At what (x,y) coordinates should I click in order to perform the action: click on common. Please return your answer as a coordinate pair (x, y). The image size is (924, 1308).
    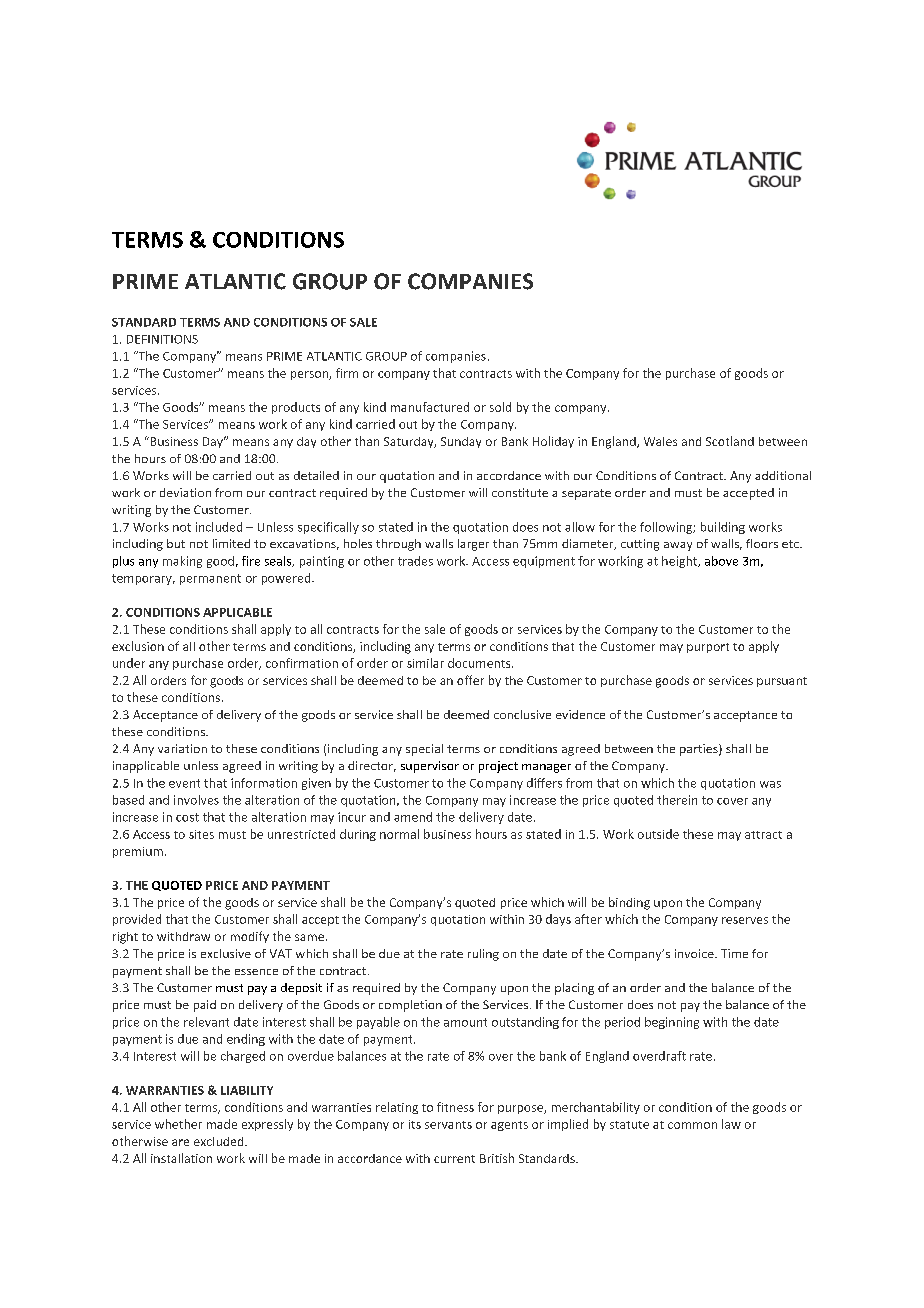
    Looking at the image, I should click on (692, 1125).
